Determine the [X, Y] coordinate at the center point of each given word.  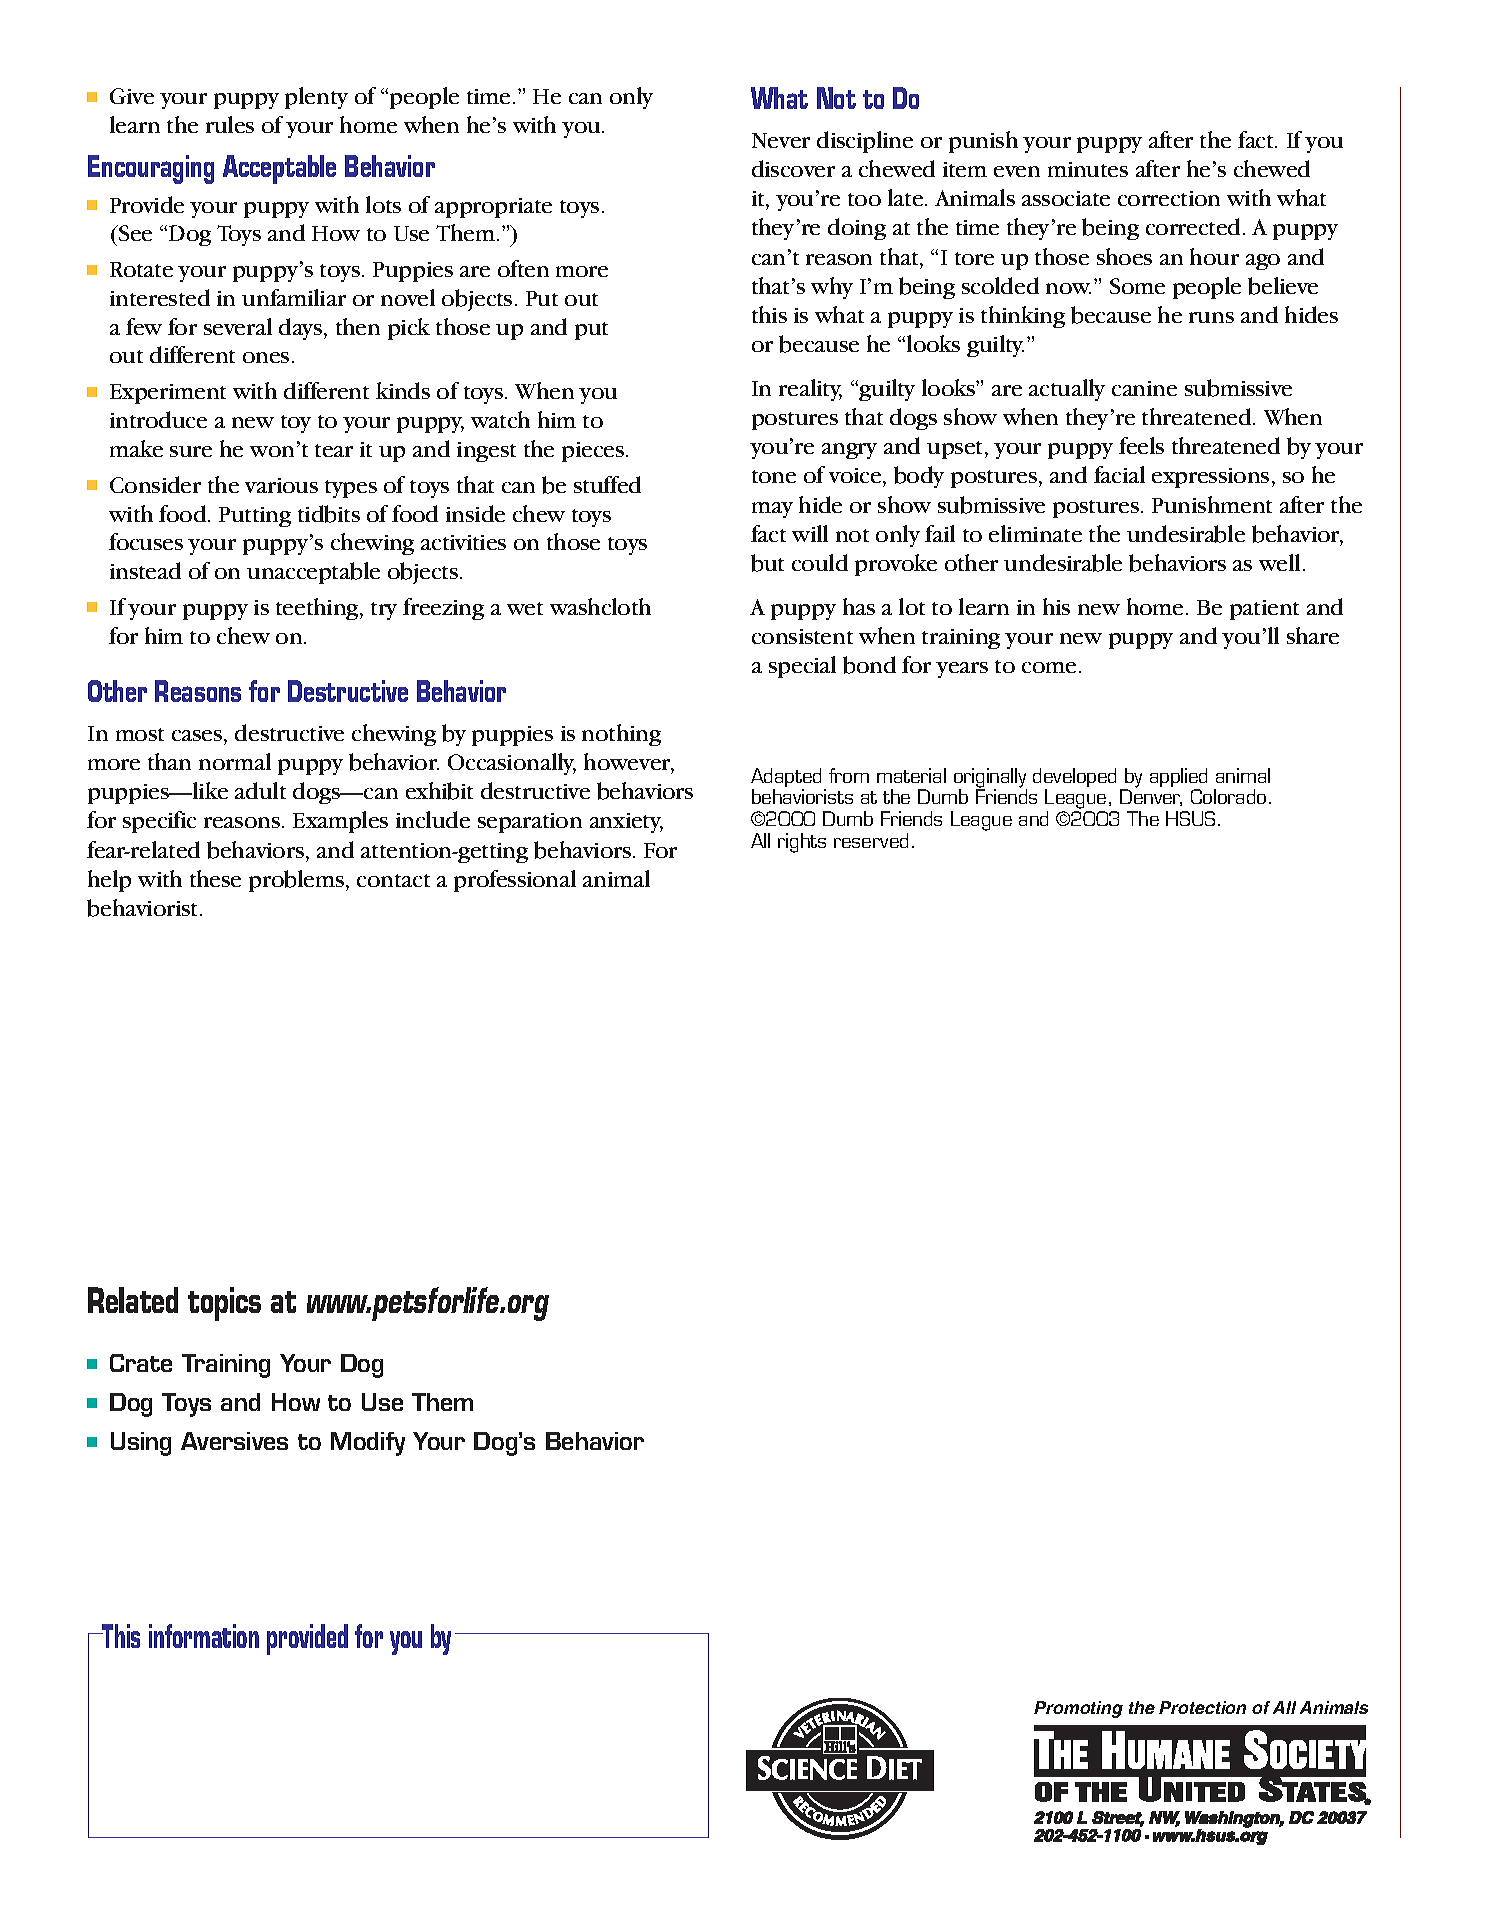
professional [515, 881]
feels [1141, 445]
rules [230, 124]
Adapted [786, 779]
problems [296, 881]
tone [774, 476]
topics [224, 1304]
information [204, 1636]
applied [1178, 779]
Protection [1202, 1707]
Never [781, 140]
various [281, 485]
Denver [1151, 797]
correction [1169, 198]
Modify [368, 1444]
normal [235, 761]
